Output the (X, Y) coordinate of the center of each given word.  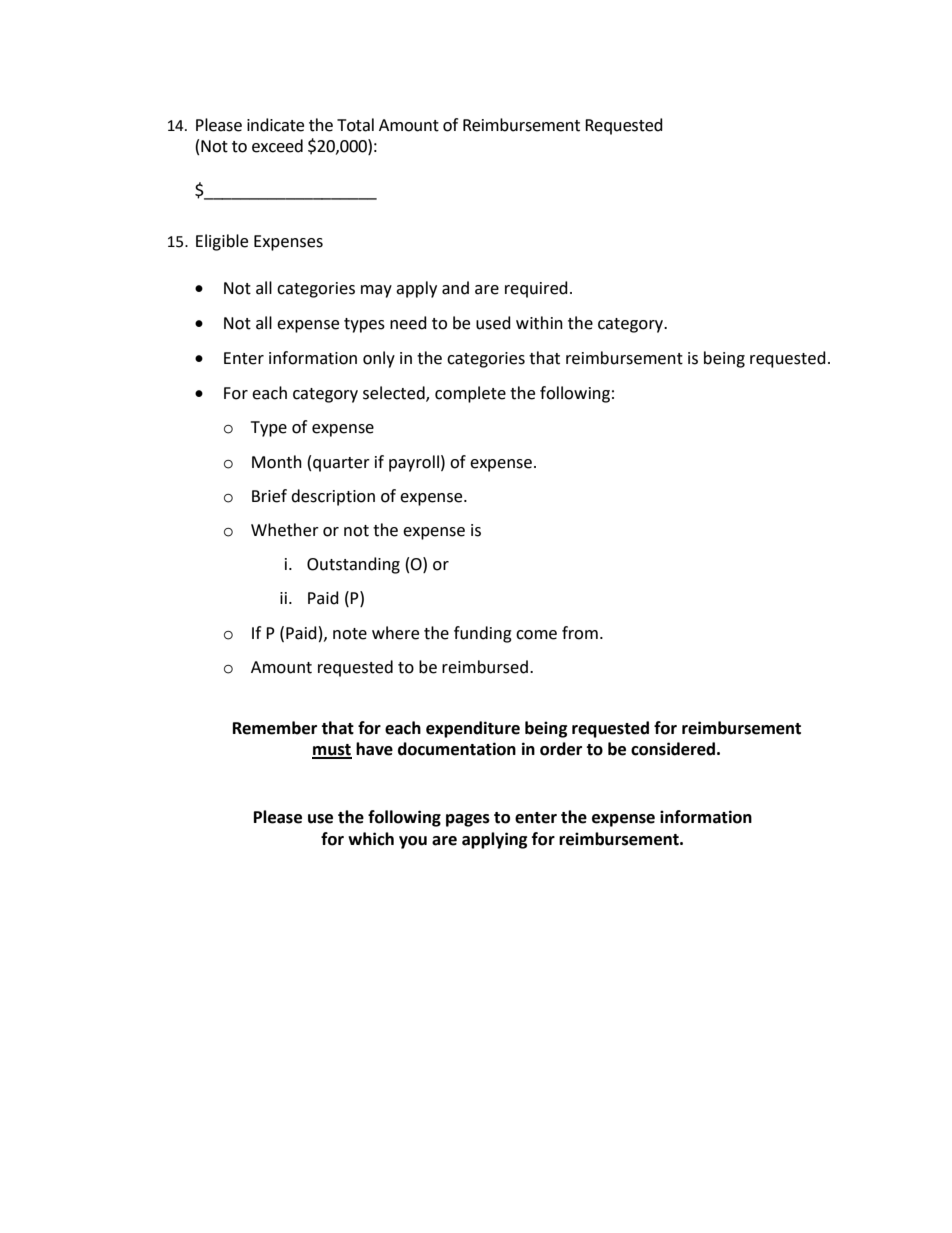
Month (277, 462)
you (413, 842)
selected (395, 394)
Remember (275, 728)
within (539, 323)
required (536, 289)
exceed (277, 146)
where (395, 633)
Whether (285, 530)
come (536, 635)
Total (355, 125)
